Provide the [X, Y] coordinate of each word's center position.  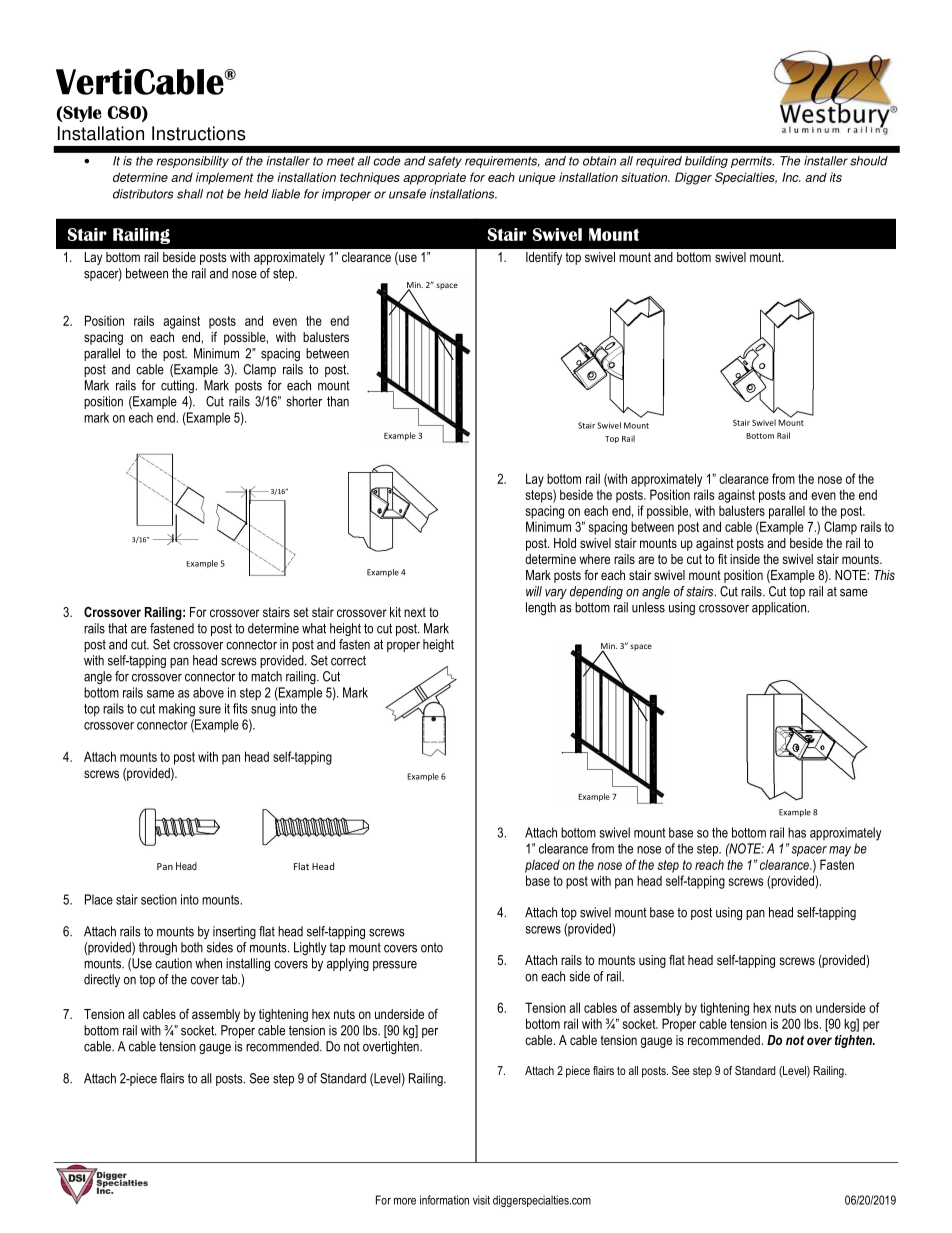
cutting [177, 386]
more [405, 1201]
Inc [791, 177]
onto [432, 948]
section [159, 899]
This [884, 575]
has [797, 832]
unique [537, 178]
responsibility [192, 162]
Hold [565, 543]
